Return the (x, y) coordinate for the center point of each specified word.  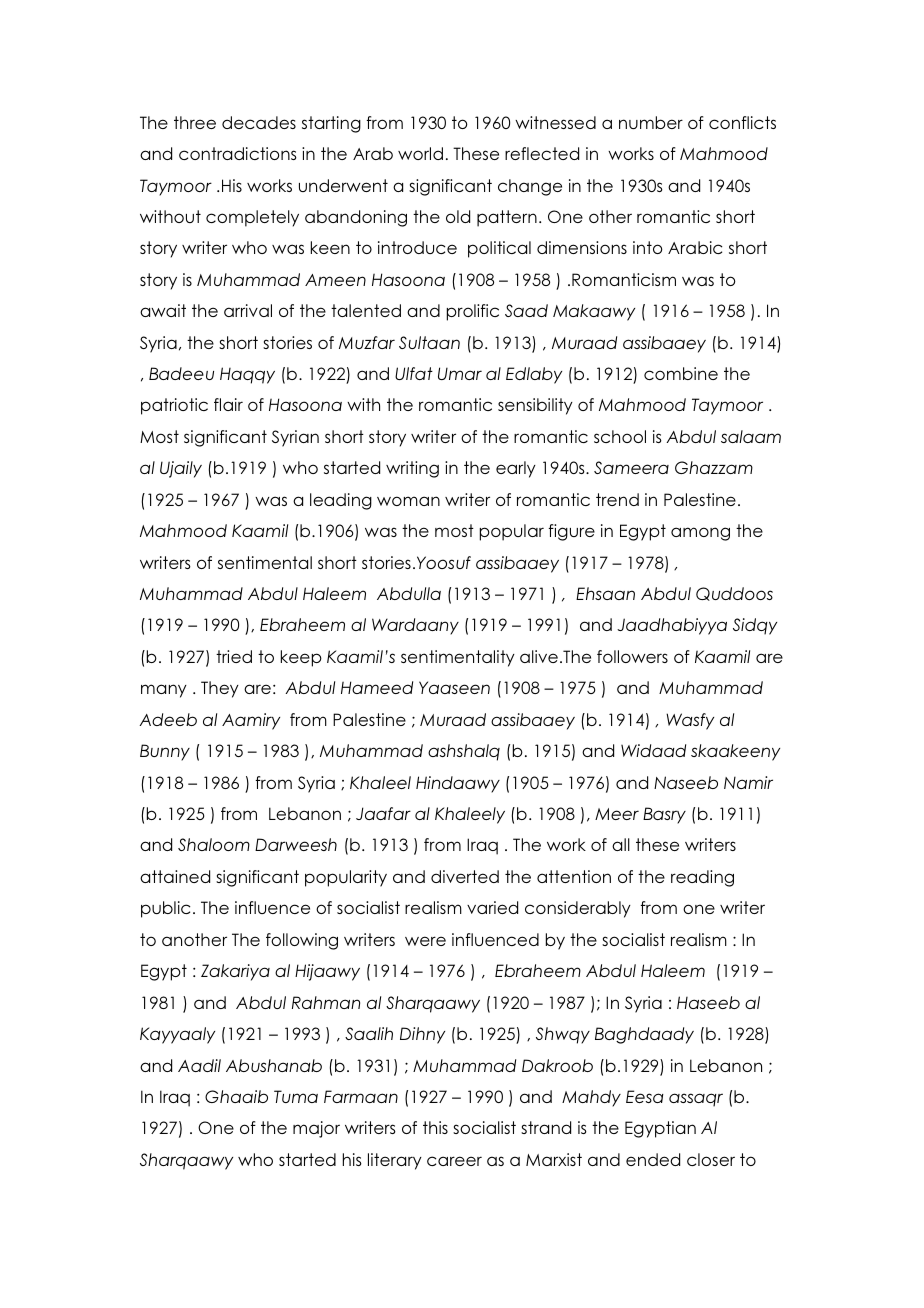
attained (175, 876)
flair (228, 404)
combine (681, 373)
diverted (465, 876)
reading (702, 878)
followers (632, 656)
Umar (460, 373)
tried (234, 656)
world (420, 153)
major (316, 1129)
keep (301, 658)
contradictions (238, 153)
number (651, 122)
